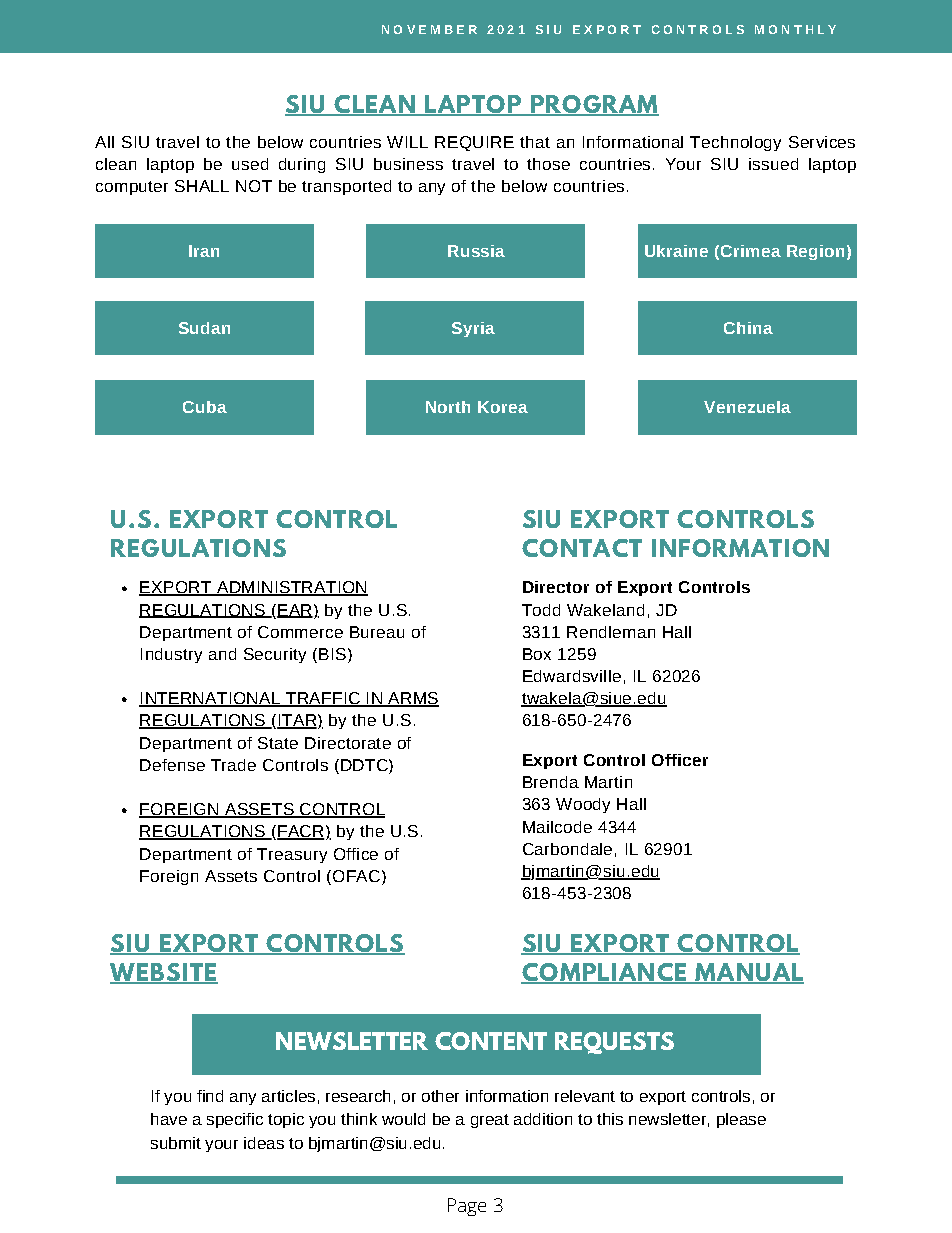  Describe the element at coordinates (176, 1143) in the screenshot. I see `submit` at that location.
